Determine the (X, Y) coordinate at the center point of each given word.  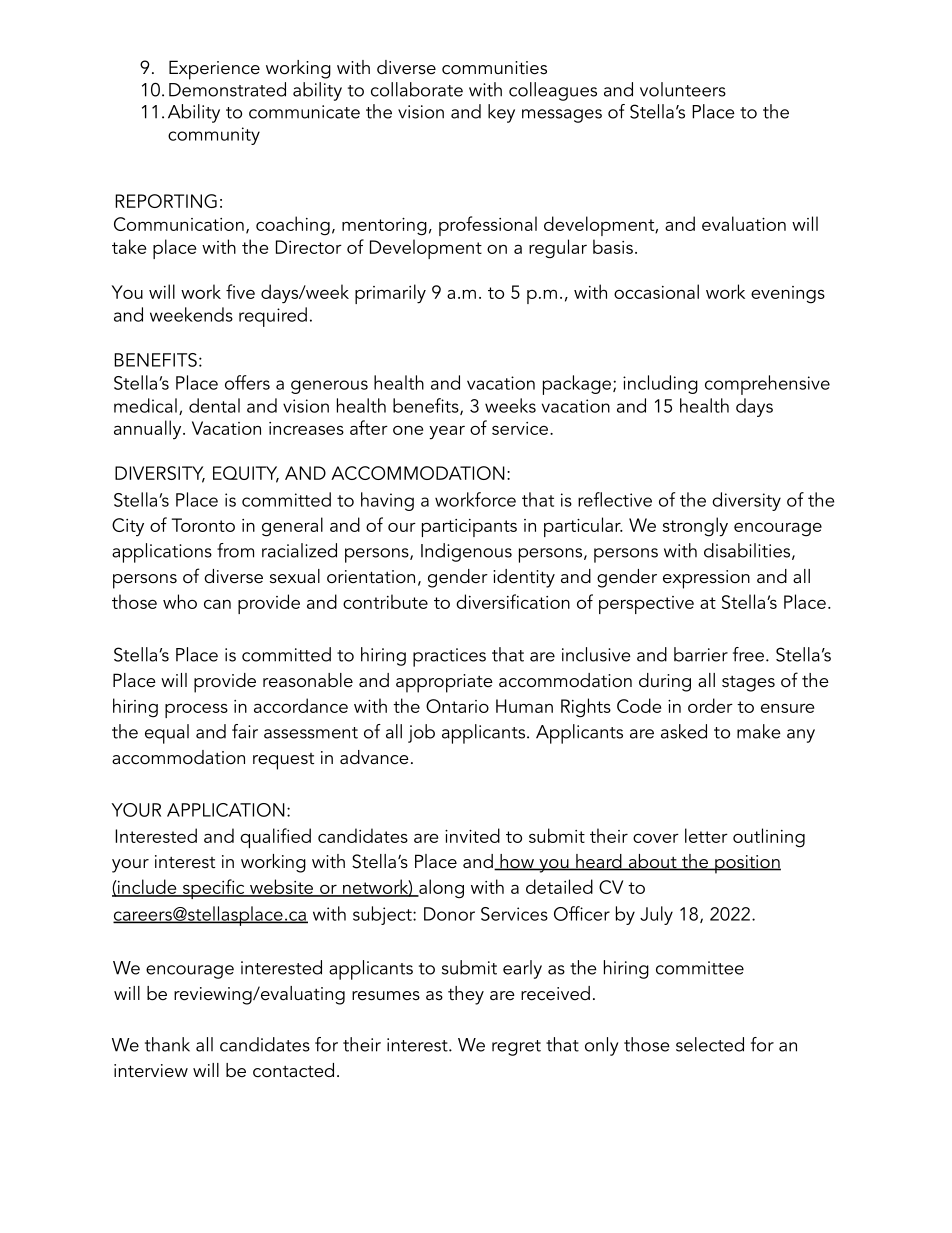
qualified (275, 838)
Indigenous (466, 552)
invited (472, 835)
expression (706, 579)
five (240, 291)
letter (706, 835)
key (501, 113)
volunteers (683, 89)
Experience (214, 70)
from (235, 550)
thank (167, 1044)
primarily (390, 294)
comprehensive (767, 385)
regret (516, 1048)
